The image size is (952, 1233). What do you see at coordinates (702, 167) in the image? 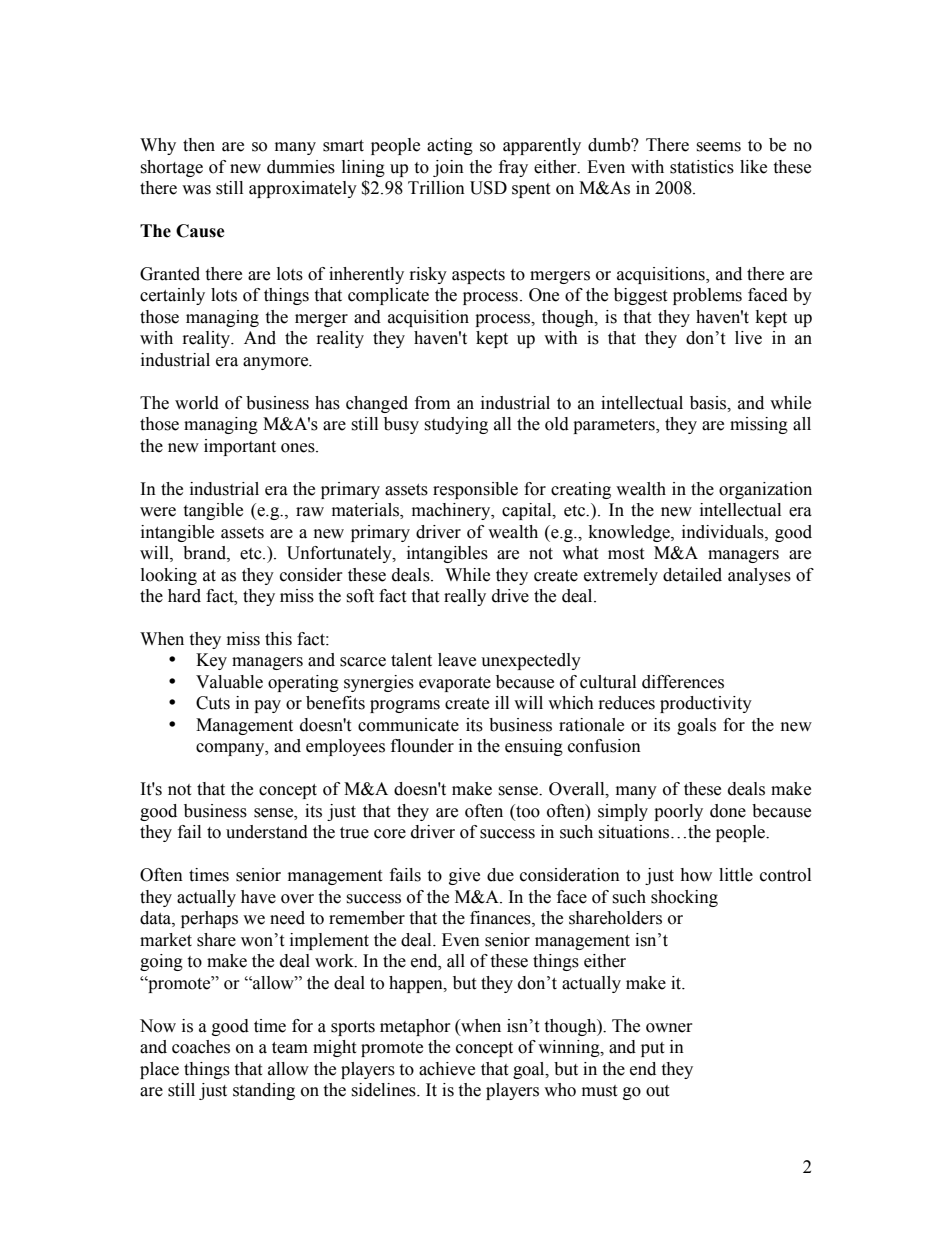
I see `statistics` at bounding box center [702, 167].
